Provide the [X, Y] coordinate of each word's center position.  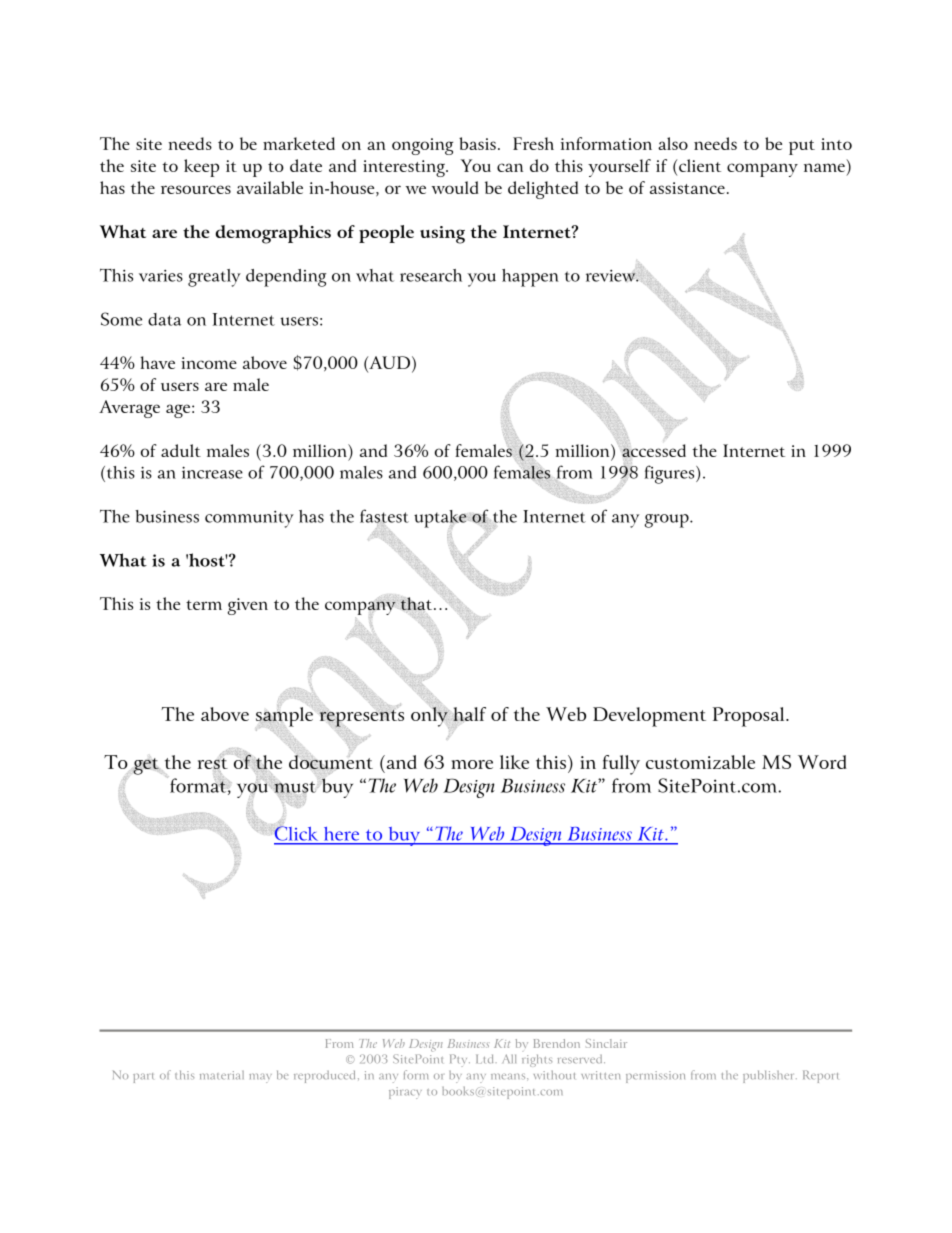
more [472, 764]
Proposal [750, 717]
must [295, 787]
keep [201, 168]
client [700, 165]
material [222, 1075]
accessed [654, 449]
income [209, 363]
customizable [700, 762]
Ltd [486, 1059]
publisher [770, 1076]
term [204, 605]
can [510, 167]
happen [530, 278]
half [468, 715]
